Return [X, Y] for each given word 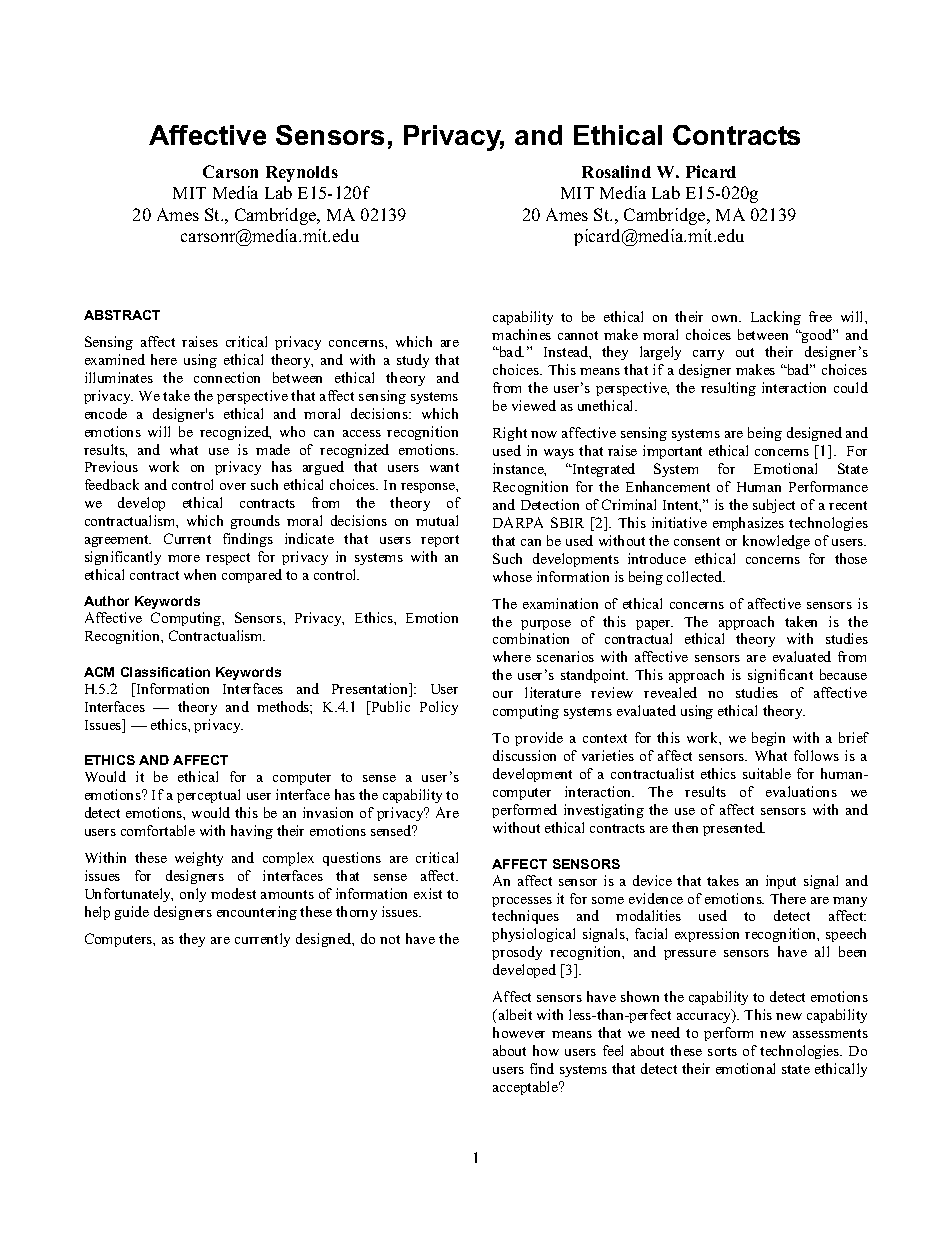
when [200, 574]
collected [696, 576]
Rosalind [616, 171]
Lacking [776, 318]
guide [132, 913]
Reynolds [302, 174]
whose [512, 576]
